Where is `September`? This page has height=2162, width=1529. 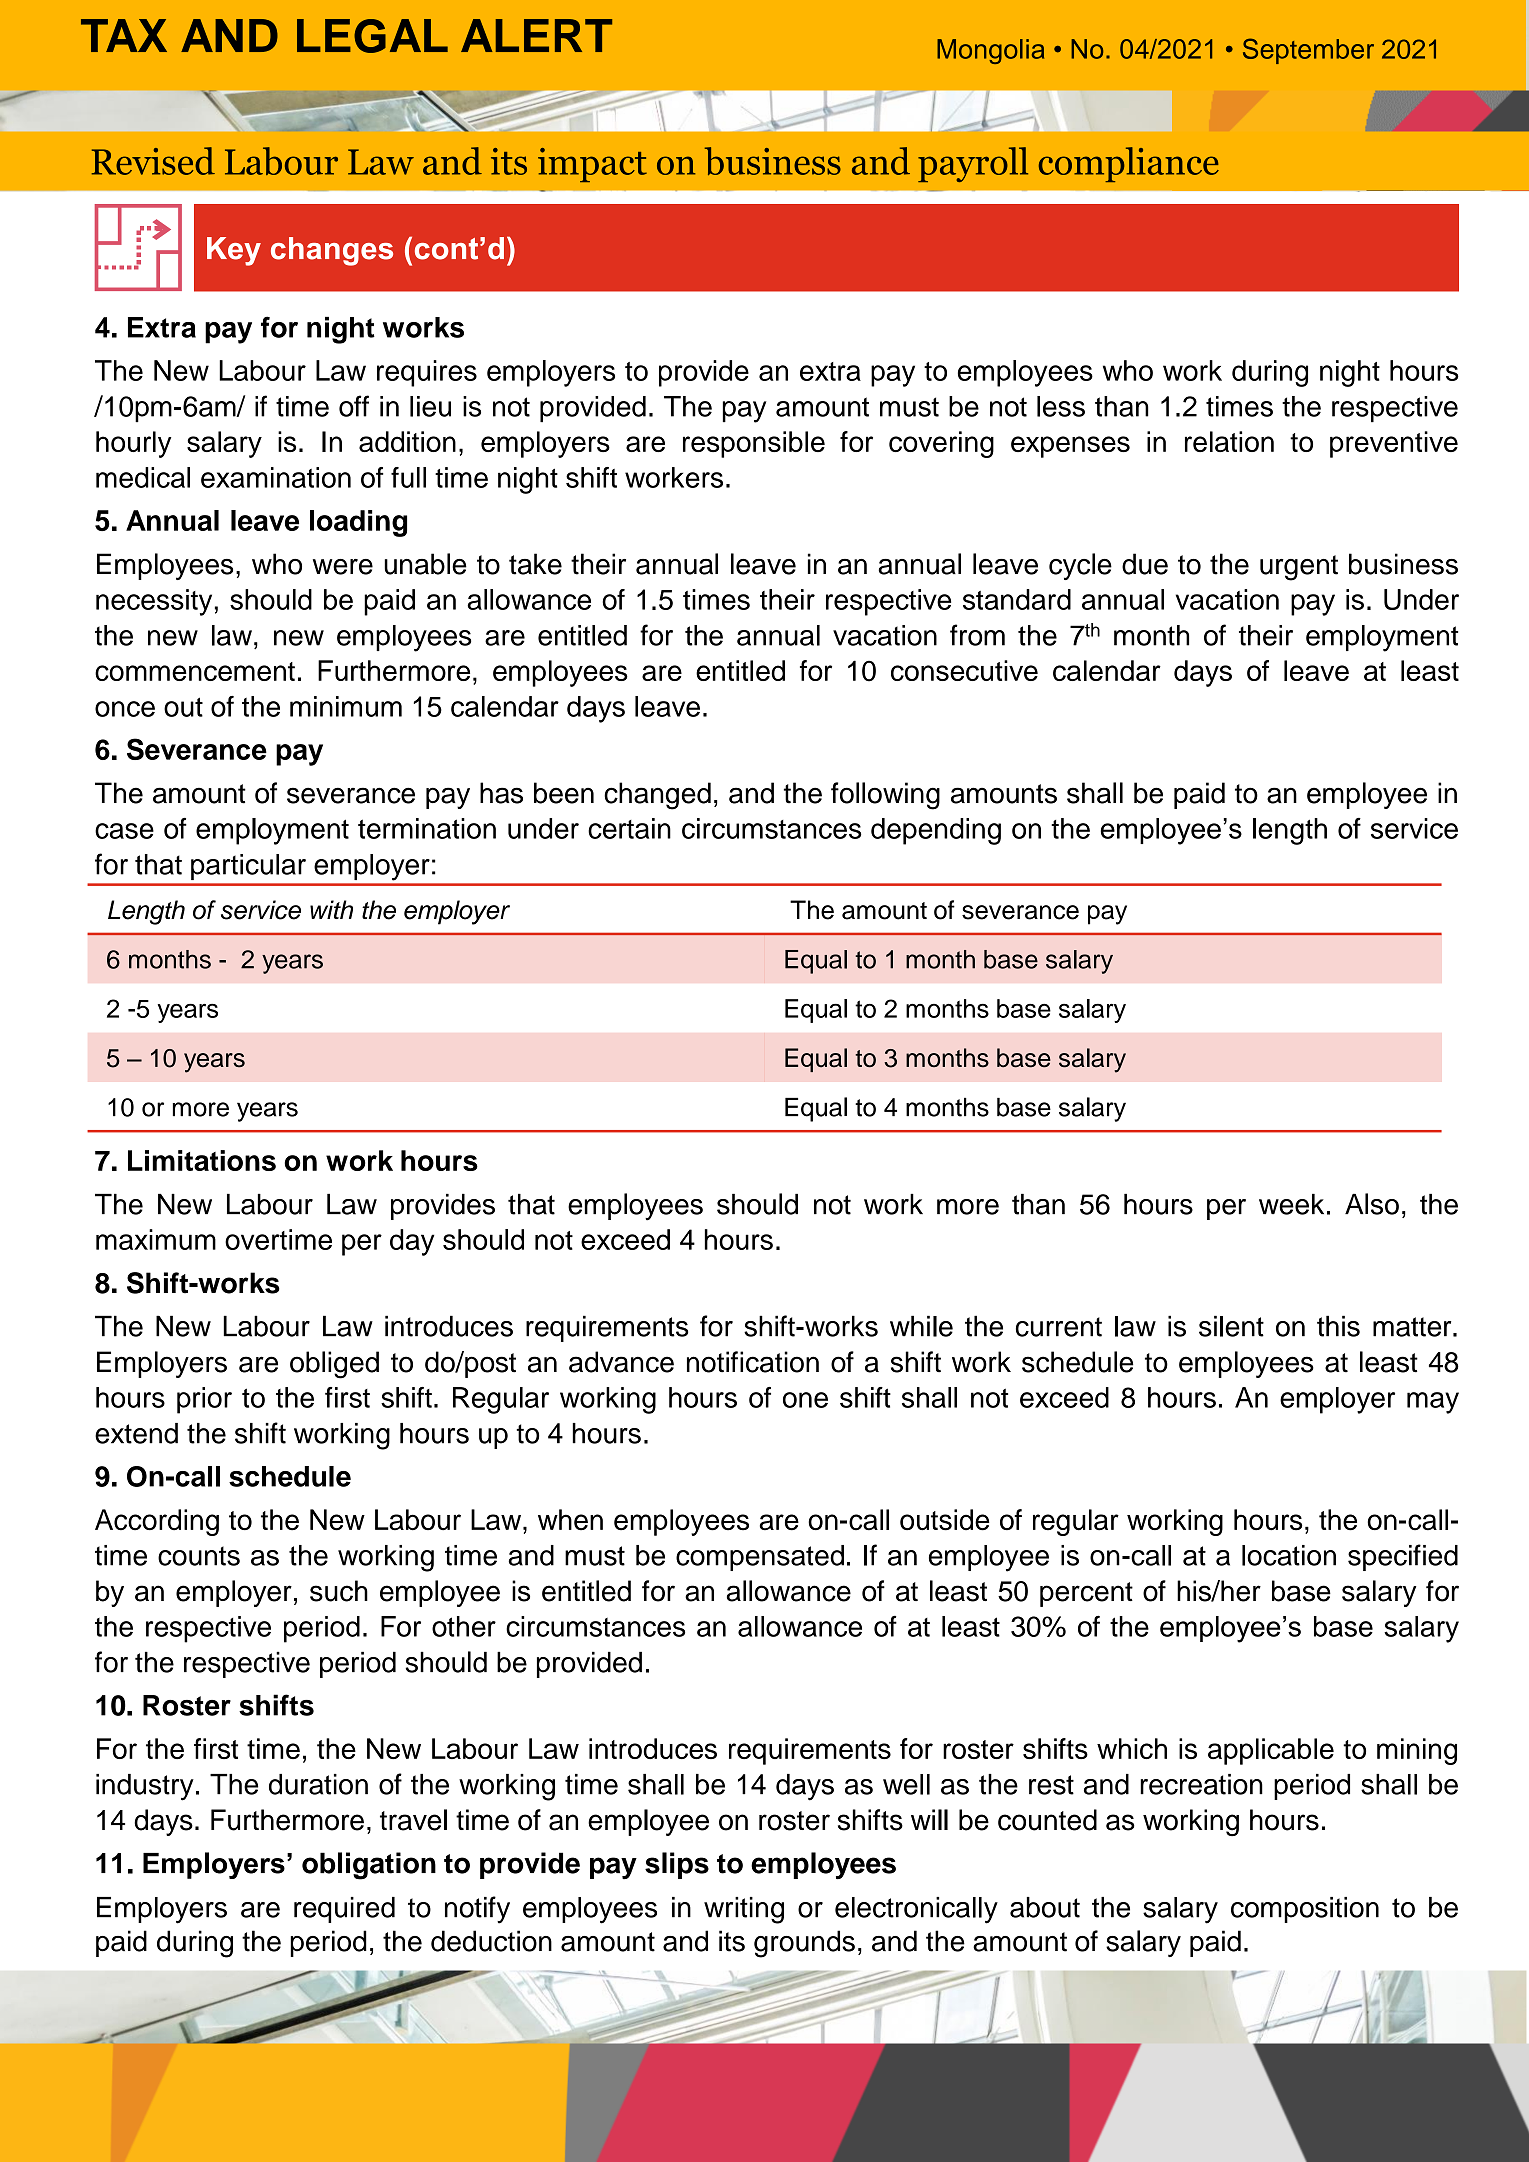 September is located at coordinates (1308, 51).
